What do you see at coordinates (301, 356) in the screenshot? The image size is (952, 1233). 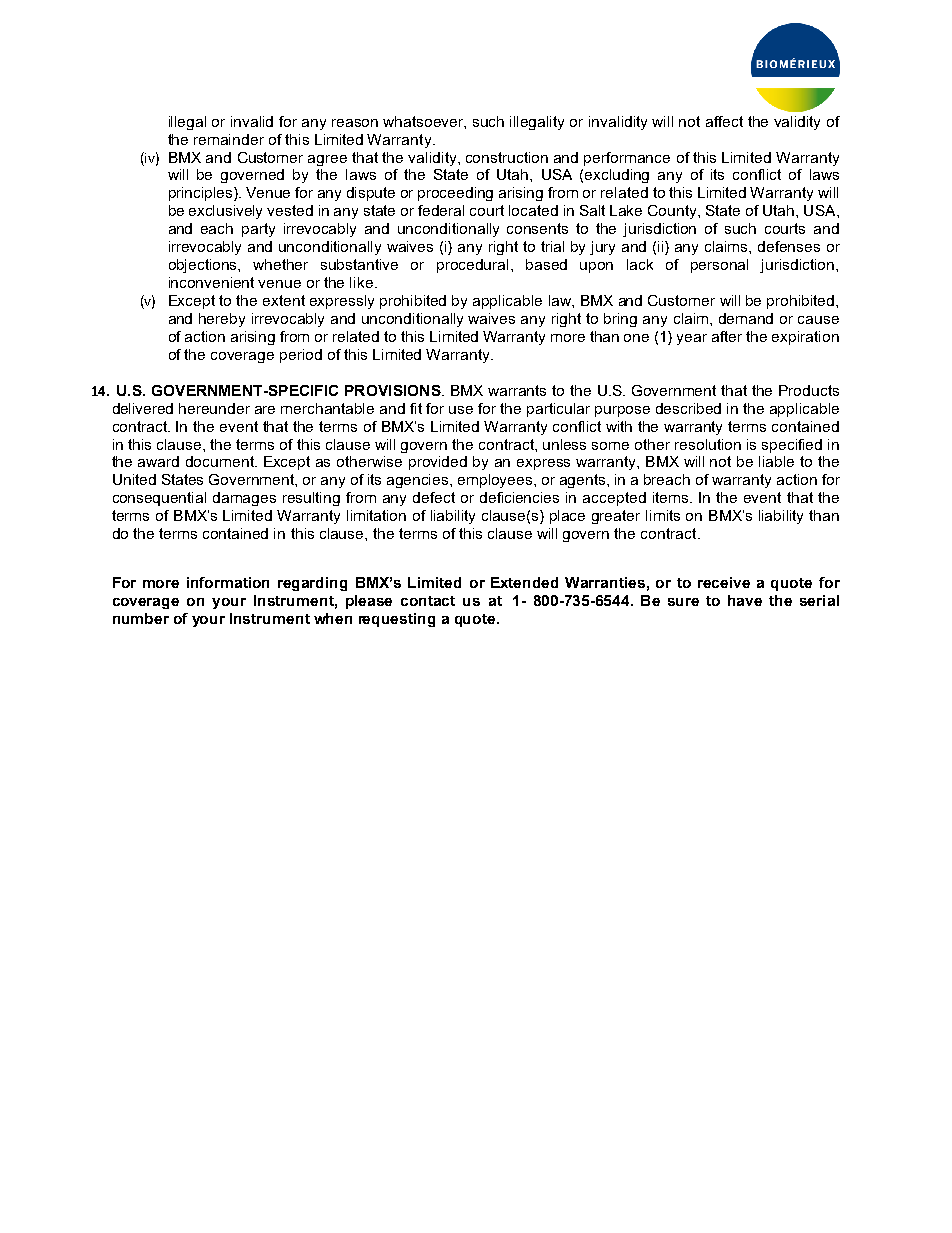 I see `period` at bounding box center [301, 356].
